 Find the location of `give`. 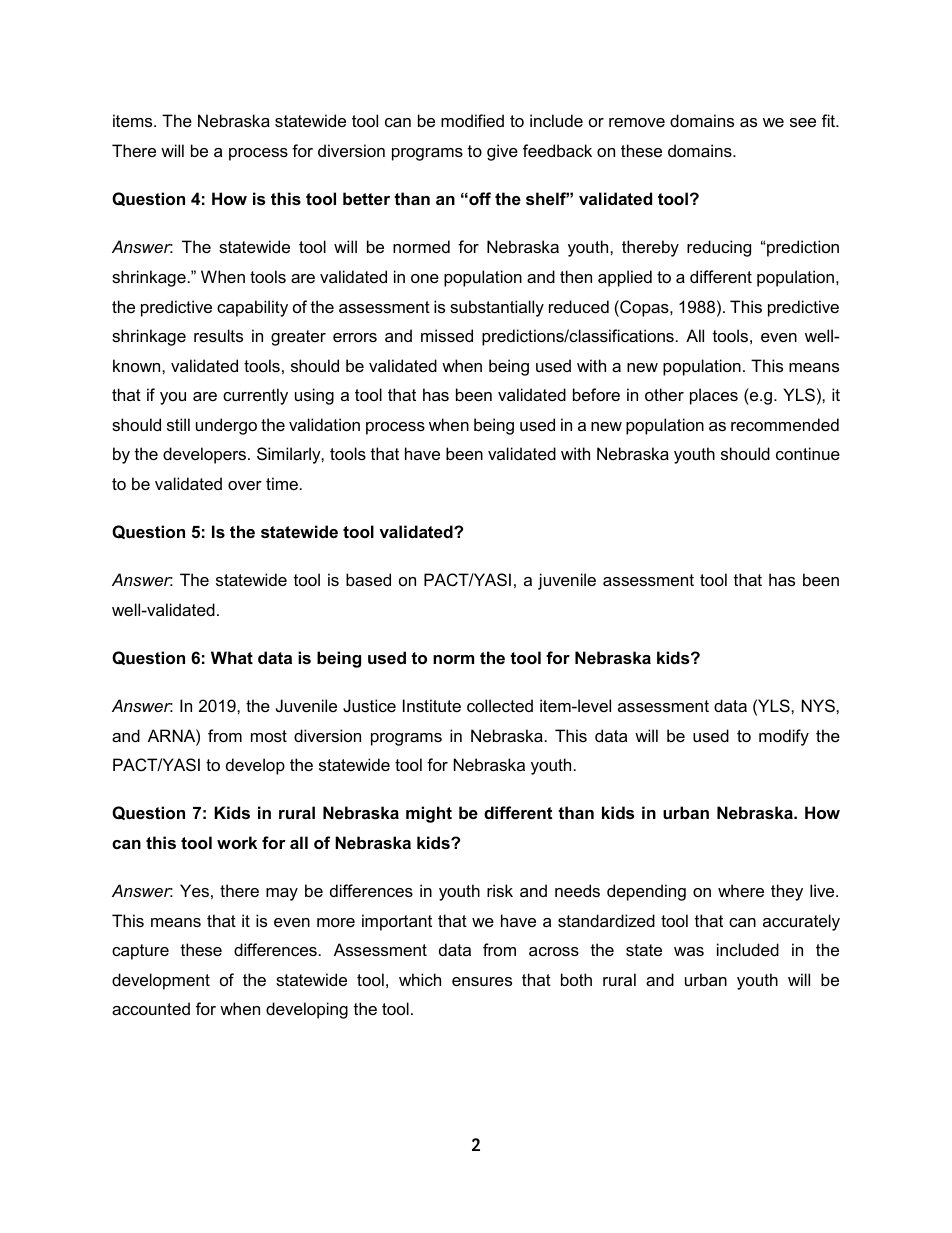

give is located at coordinates (502, 152).
